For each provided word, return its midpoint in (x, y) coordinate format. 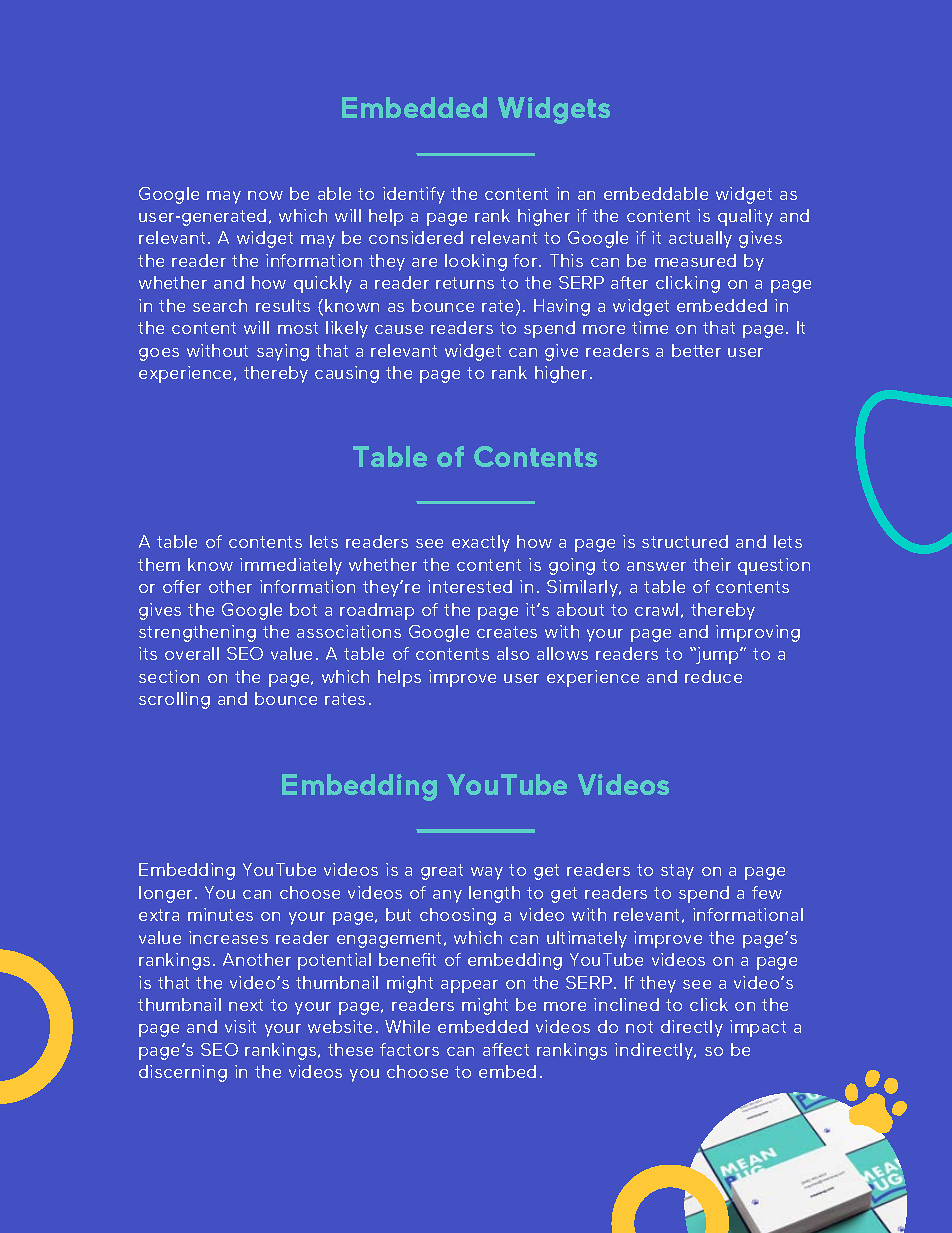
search (220, 305)
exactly (481, 543)
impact (758, 1028)
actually (700, 239)
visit (240, 1026)
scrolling (174, 700)
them (159, 564)
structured (685, 541)
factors (409, 1049)
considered (416, 237)
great (442, 872)
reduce (713, 676)
